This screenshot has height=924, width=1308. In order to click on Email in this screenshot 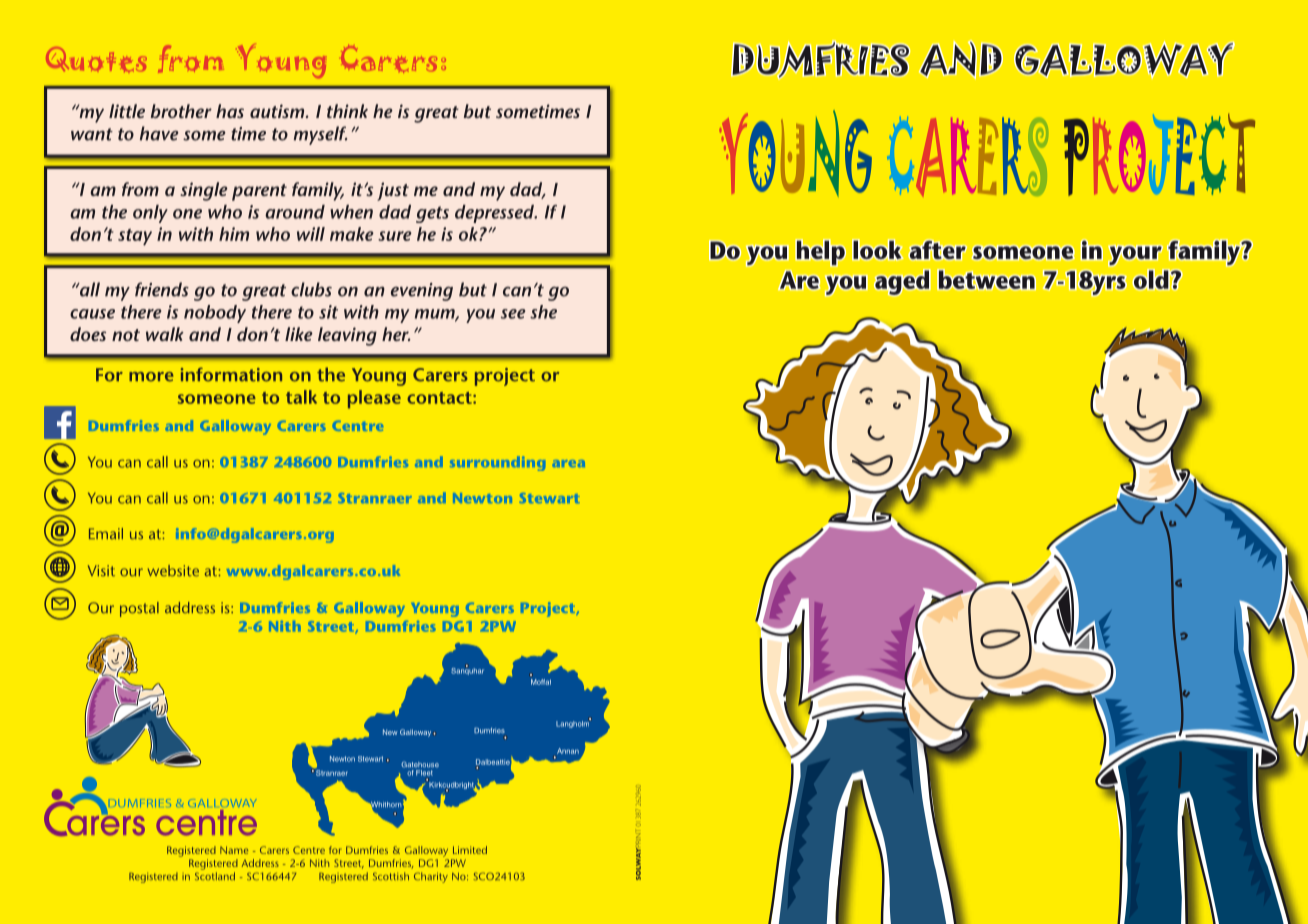, I will do `click(106, 533)`.
